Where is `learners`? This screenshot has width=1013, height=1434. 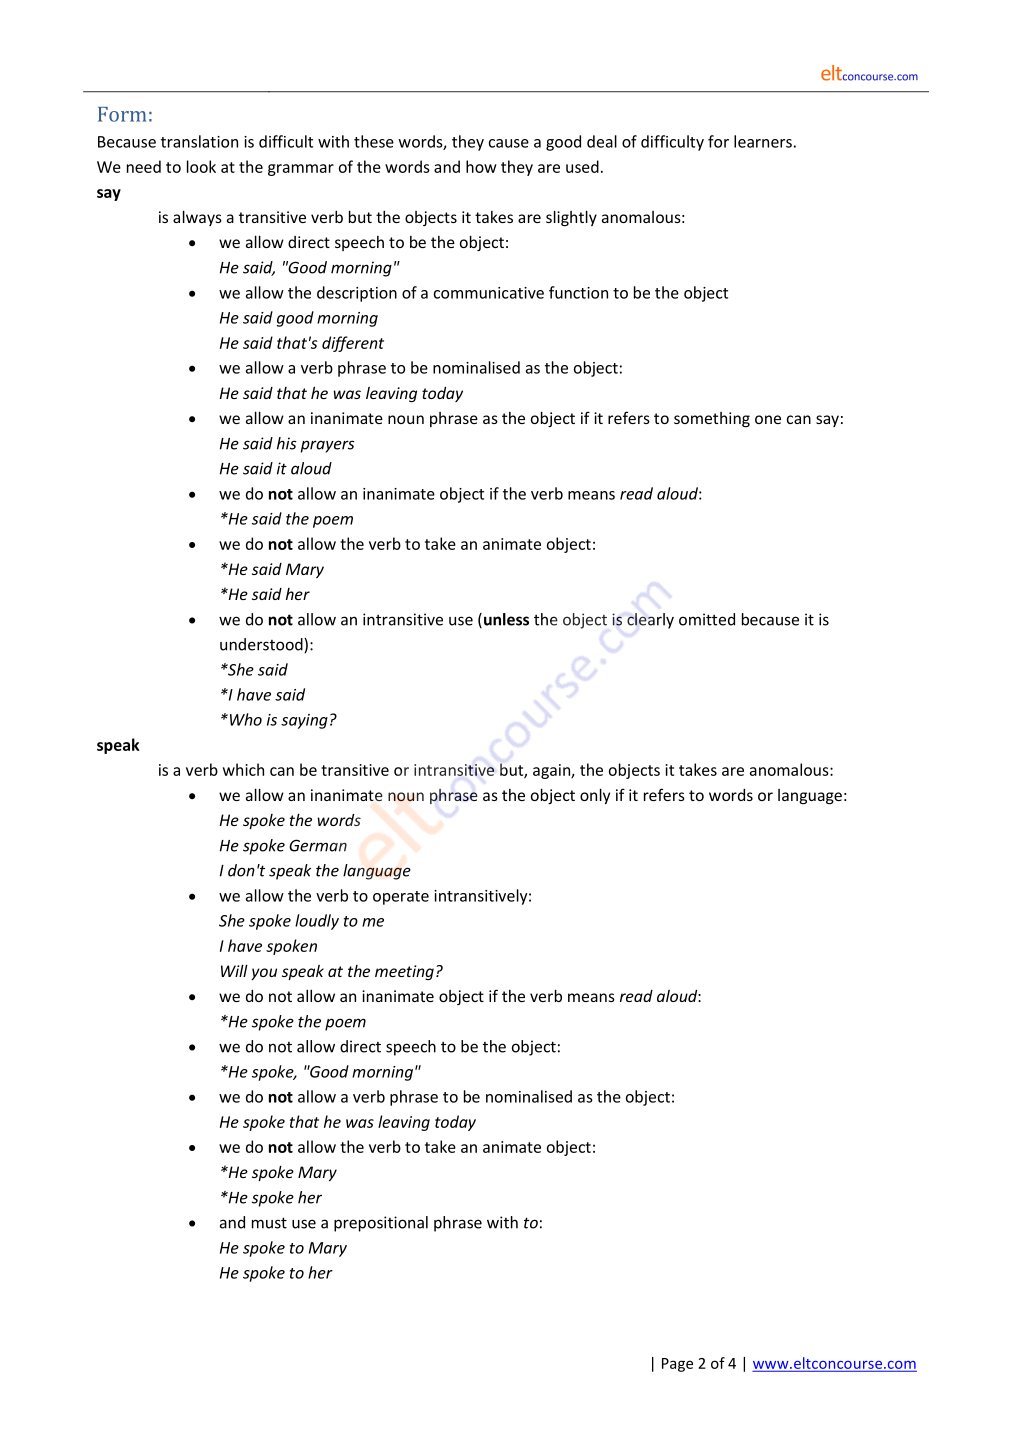 learners is located at coordinates (763, 141).
